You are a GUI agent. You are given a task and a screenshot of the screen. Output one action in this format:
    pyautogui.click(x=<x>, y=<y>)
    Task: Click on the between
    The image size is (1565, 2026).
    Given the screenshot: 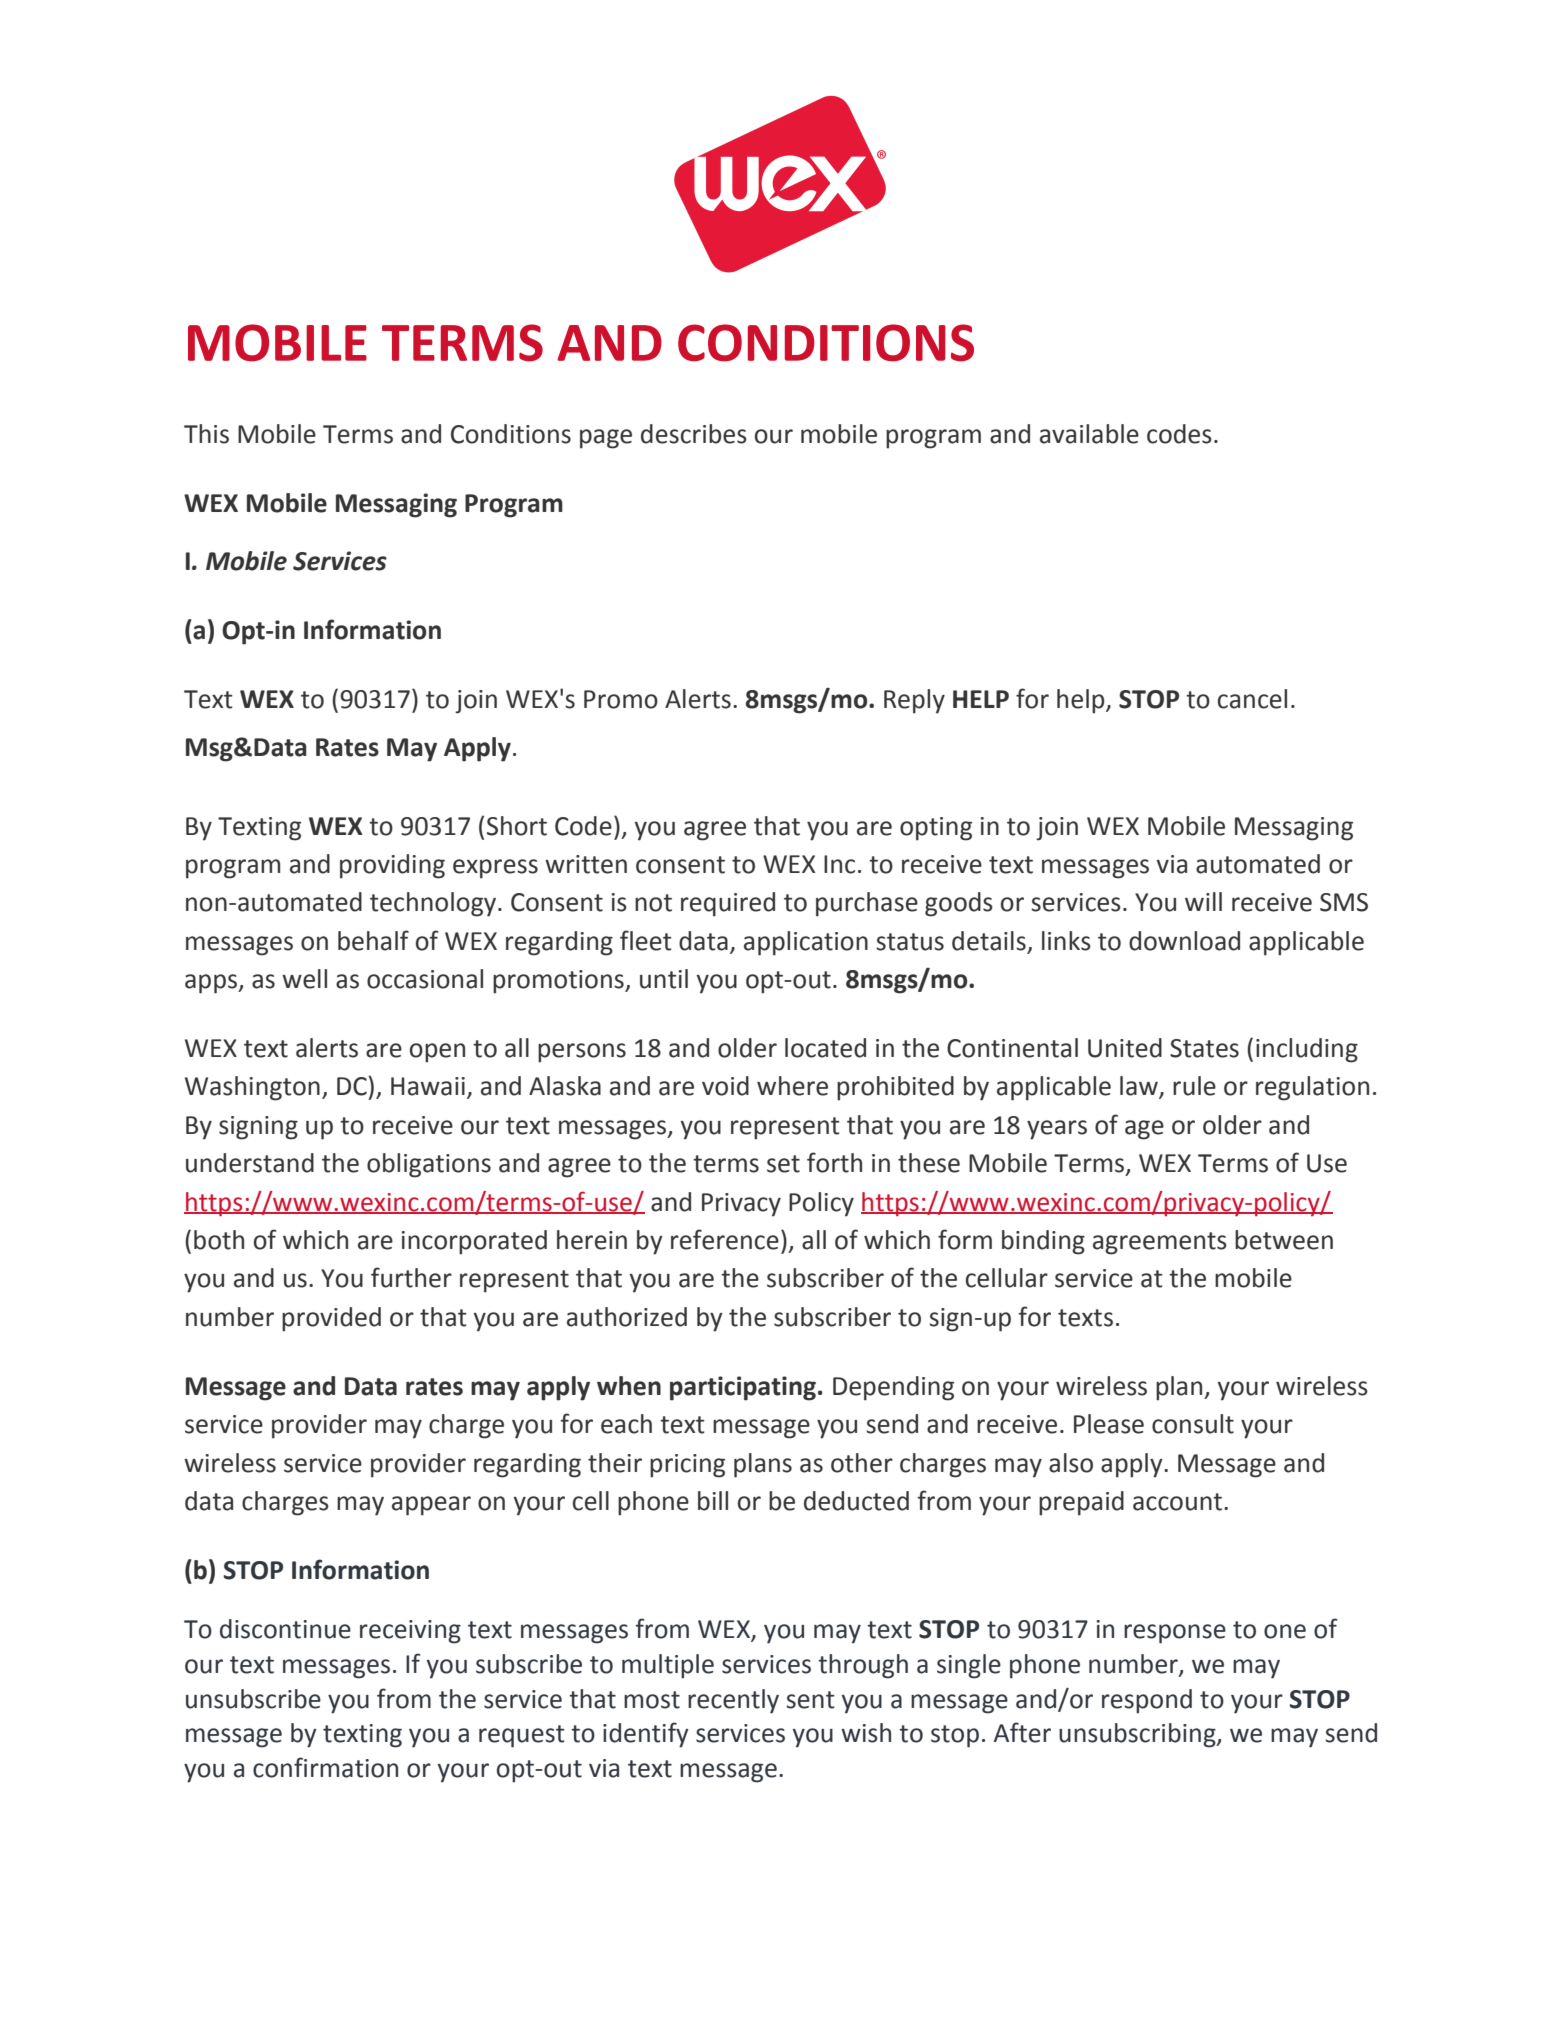 What is the action you would take?
    pyautogui.click(x=1284, y=1240)
